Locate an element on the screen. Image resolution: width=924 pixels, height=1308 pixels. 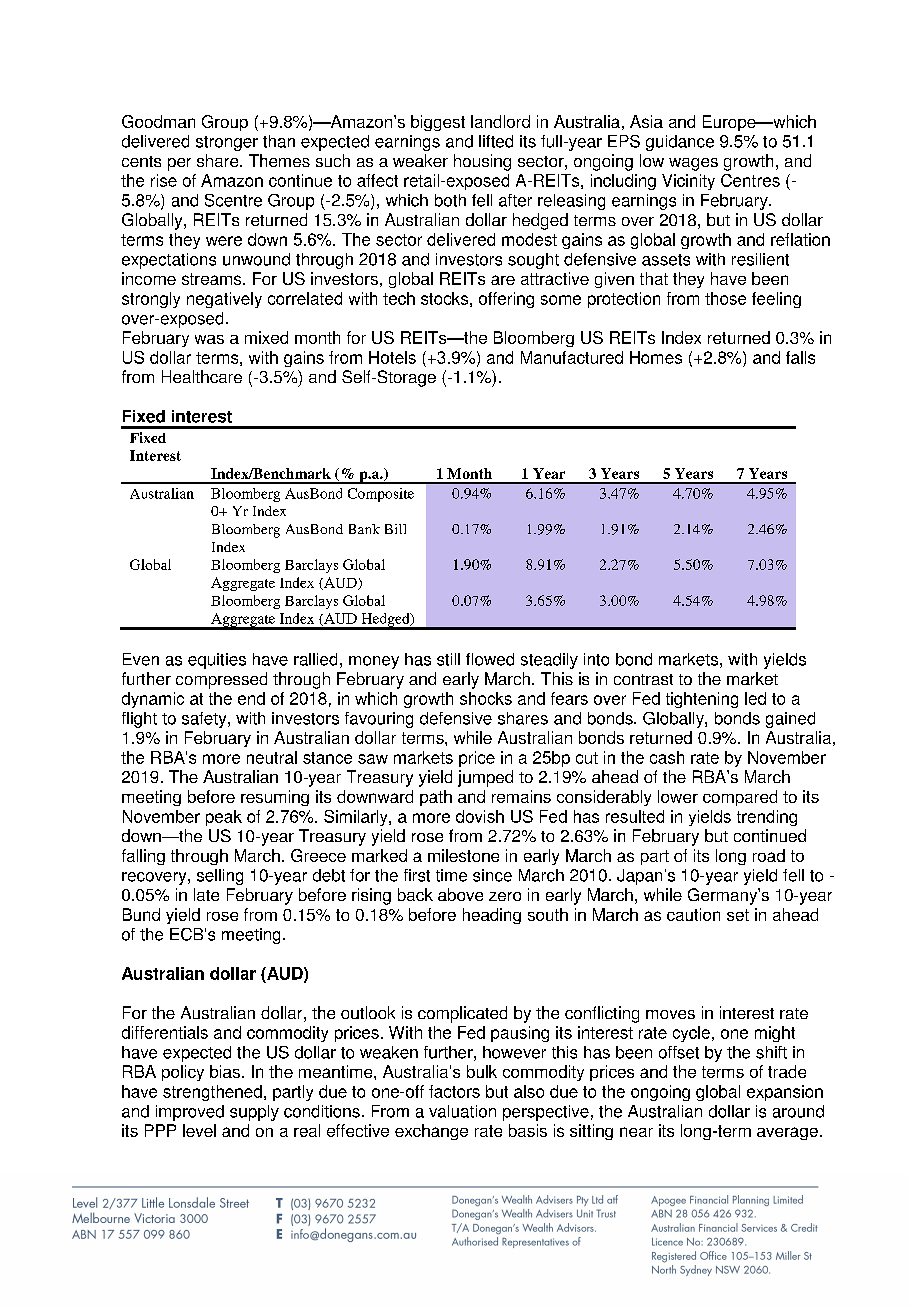
stronger is located at coordinates (227, 143).
